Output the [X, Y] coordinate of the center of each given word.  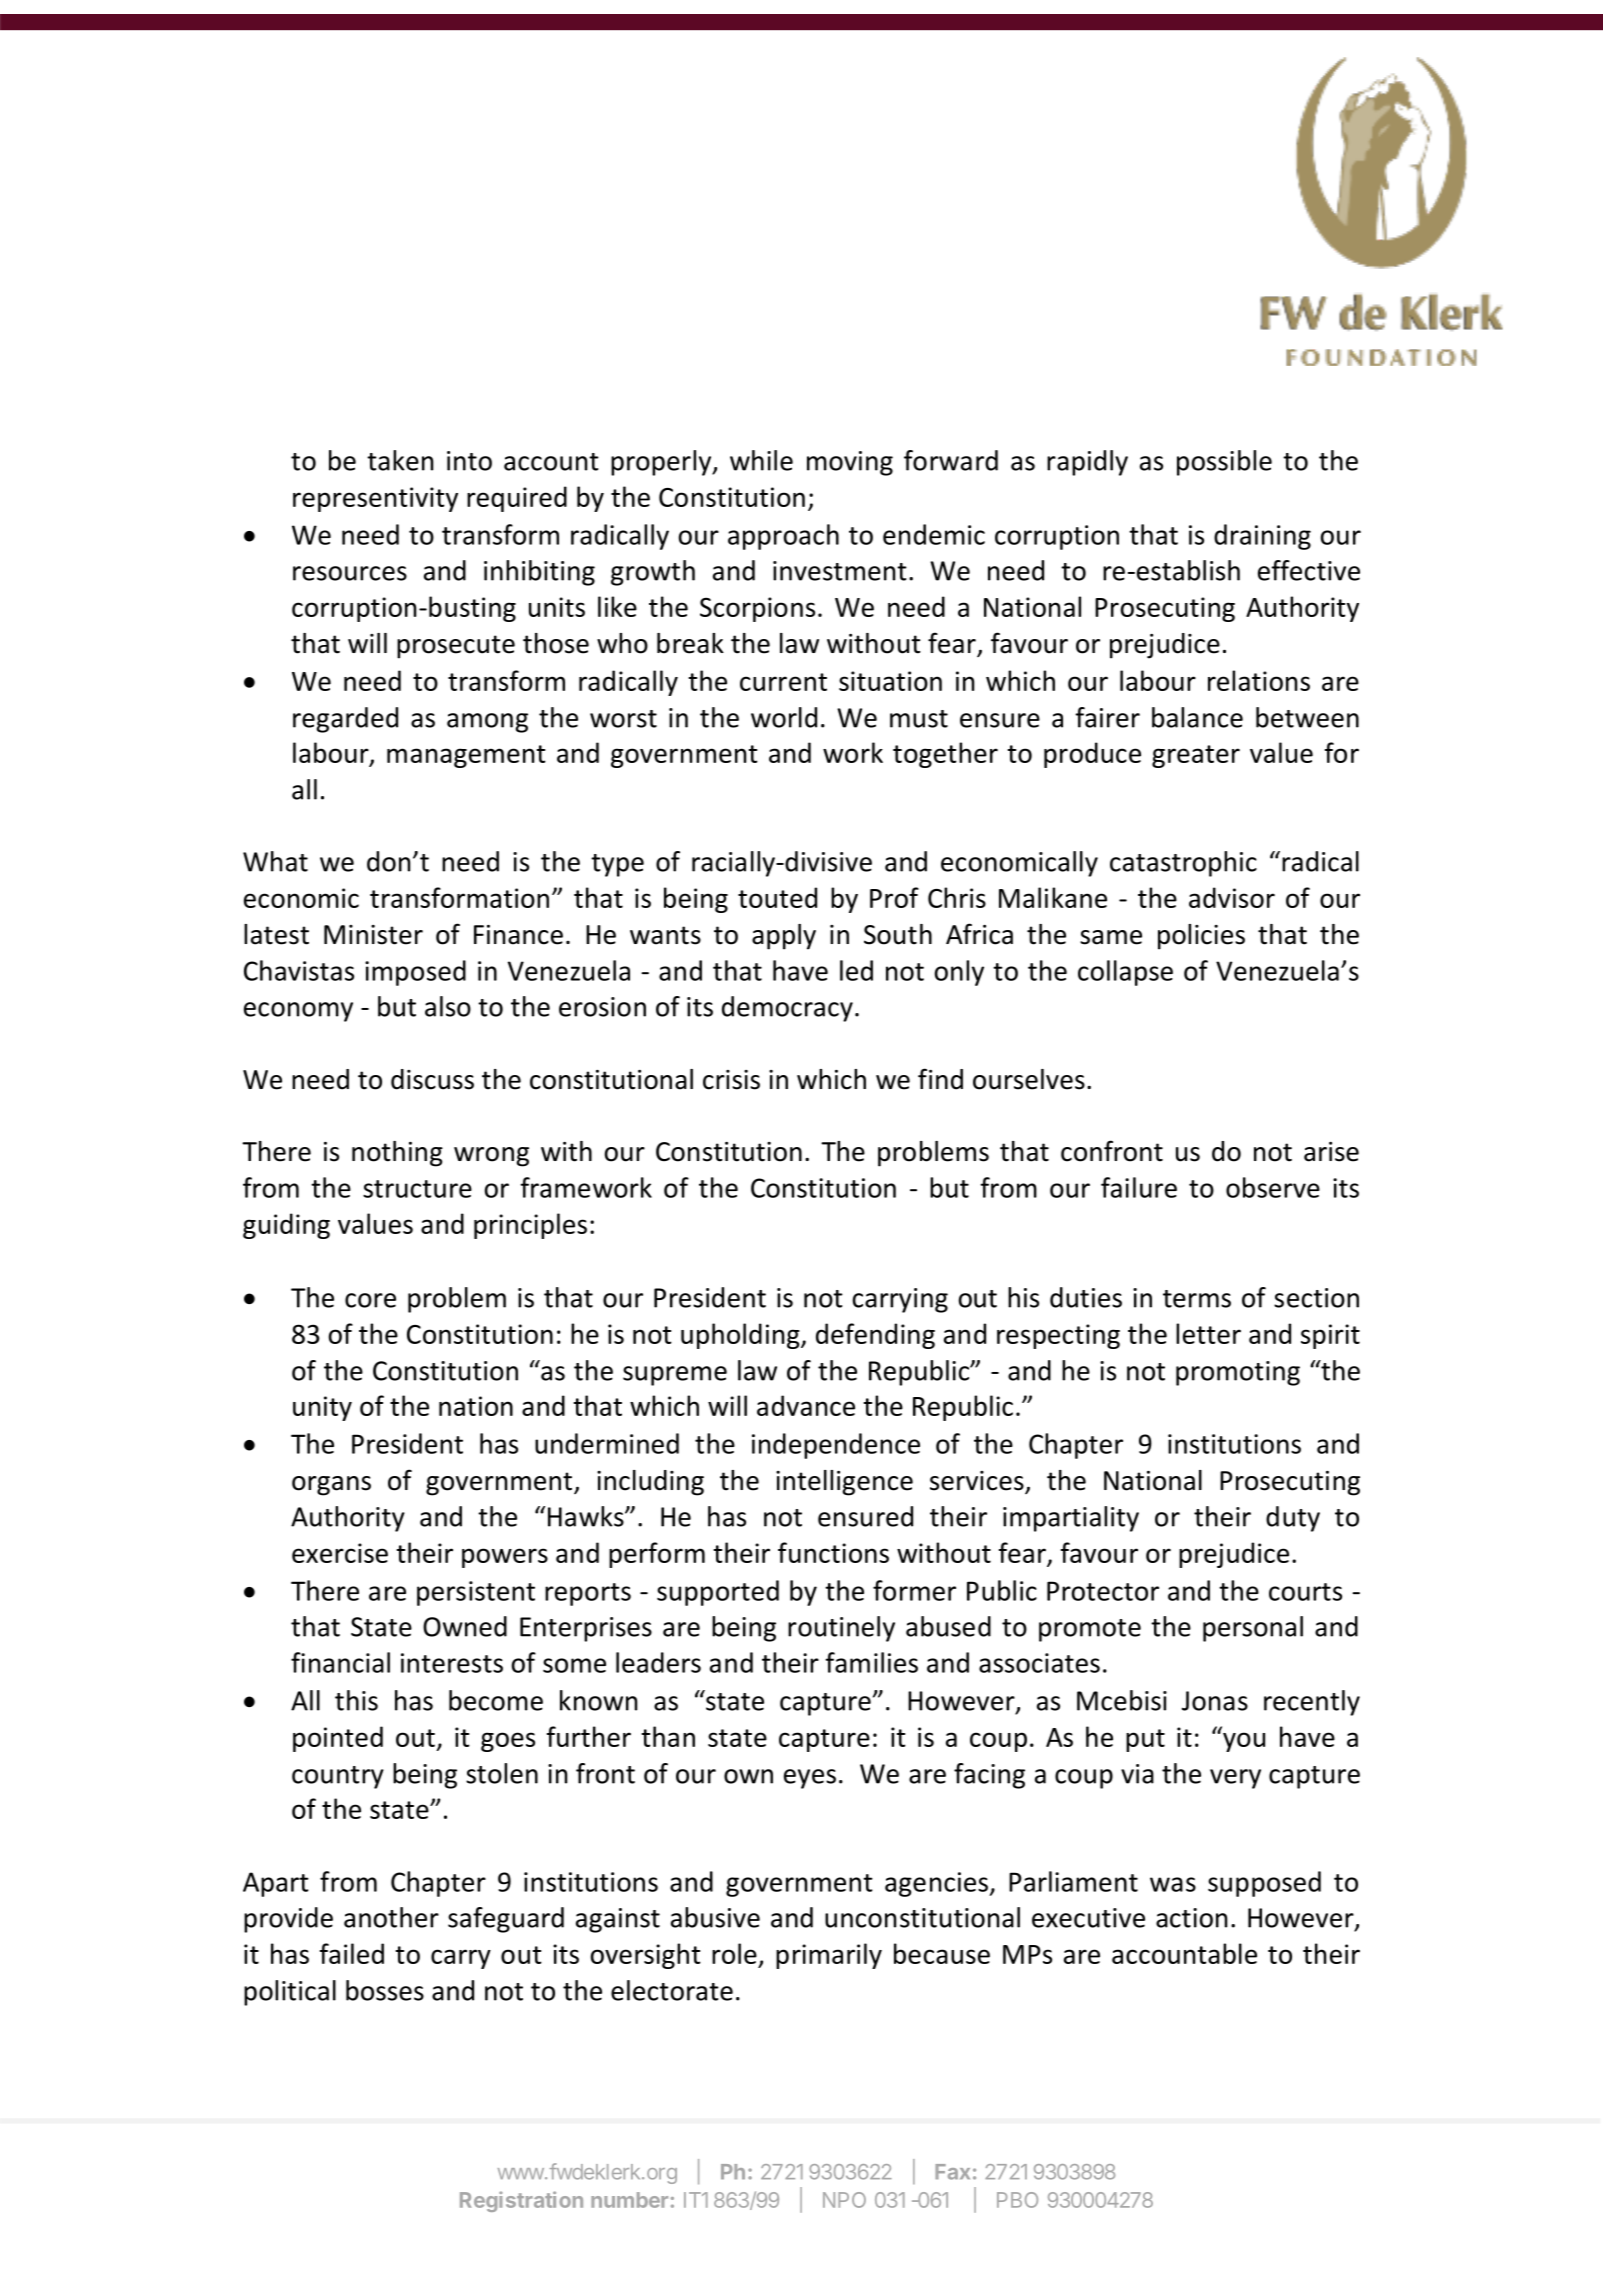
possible [1224, 463]
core [370, 1300]
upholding [741, 1336]
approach [783, 537]
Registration [521, 2201]
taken [400, 460]
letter [1208, 1333]
